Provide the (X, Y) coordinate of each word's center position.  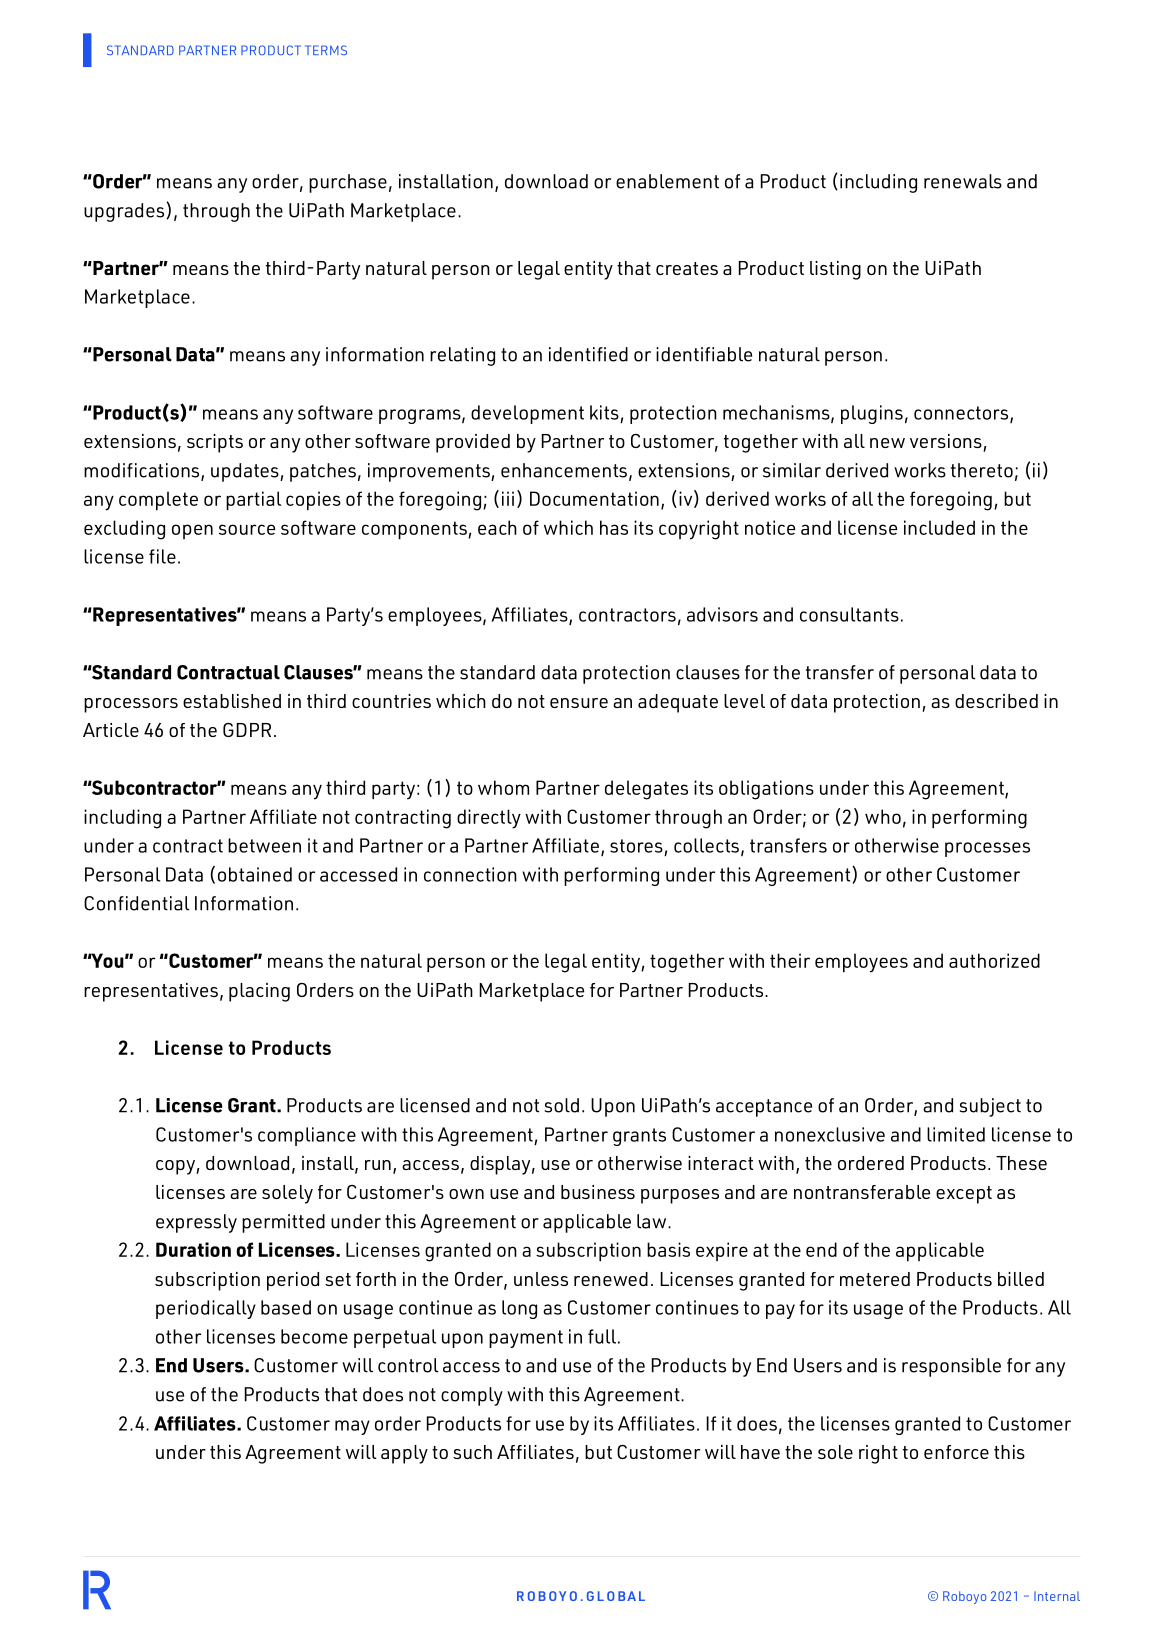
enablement (667, 181)
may (352, 1427)
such (472, 1452)
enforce (956, 1452)
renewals (963, 181)
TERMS (326, 50)
